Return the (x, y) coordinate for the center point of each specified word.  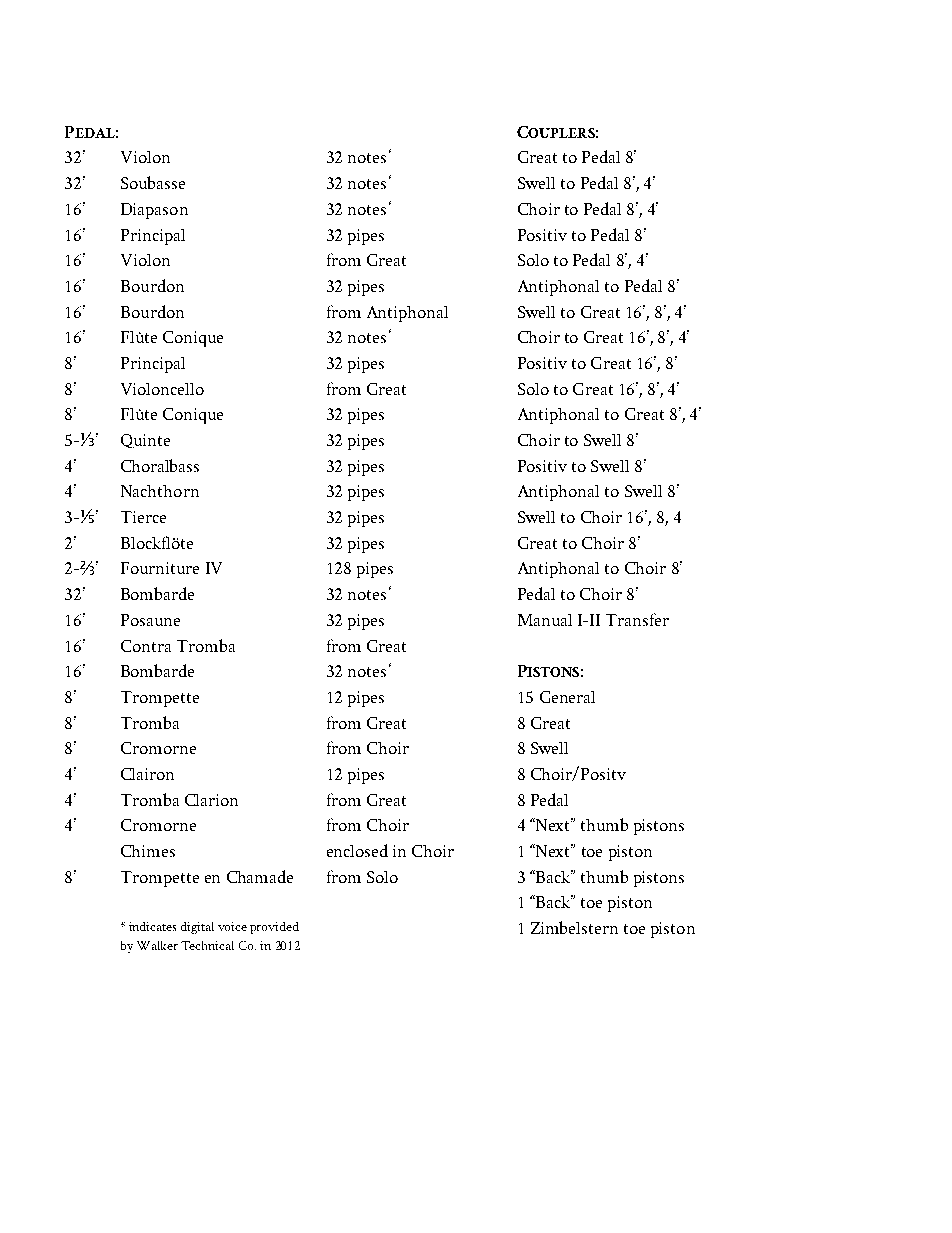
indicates (152, 926)
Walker (157, 945)
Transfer (637, 619)
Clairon (147, 774)
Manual (545, 620)
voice (232, 926)
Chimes (148, 851)
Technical (207, 945)
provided (274, 928)
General (567, 697)
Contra (146, 646)
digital (197, 928)
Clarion (211, 800)
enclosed (357, 850)
